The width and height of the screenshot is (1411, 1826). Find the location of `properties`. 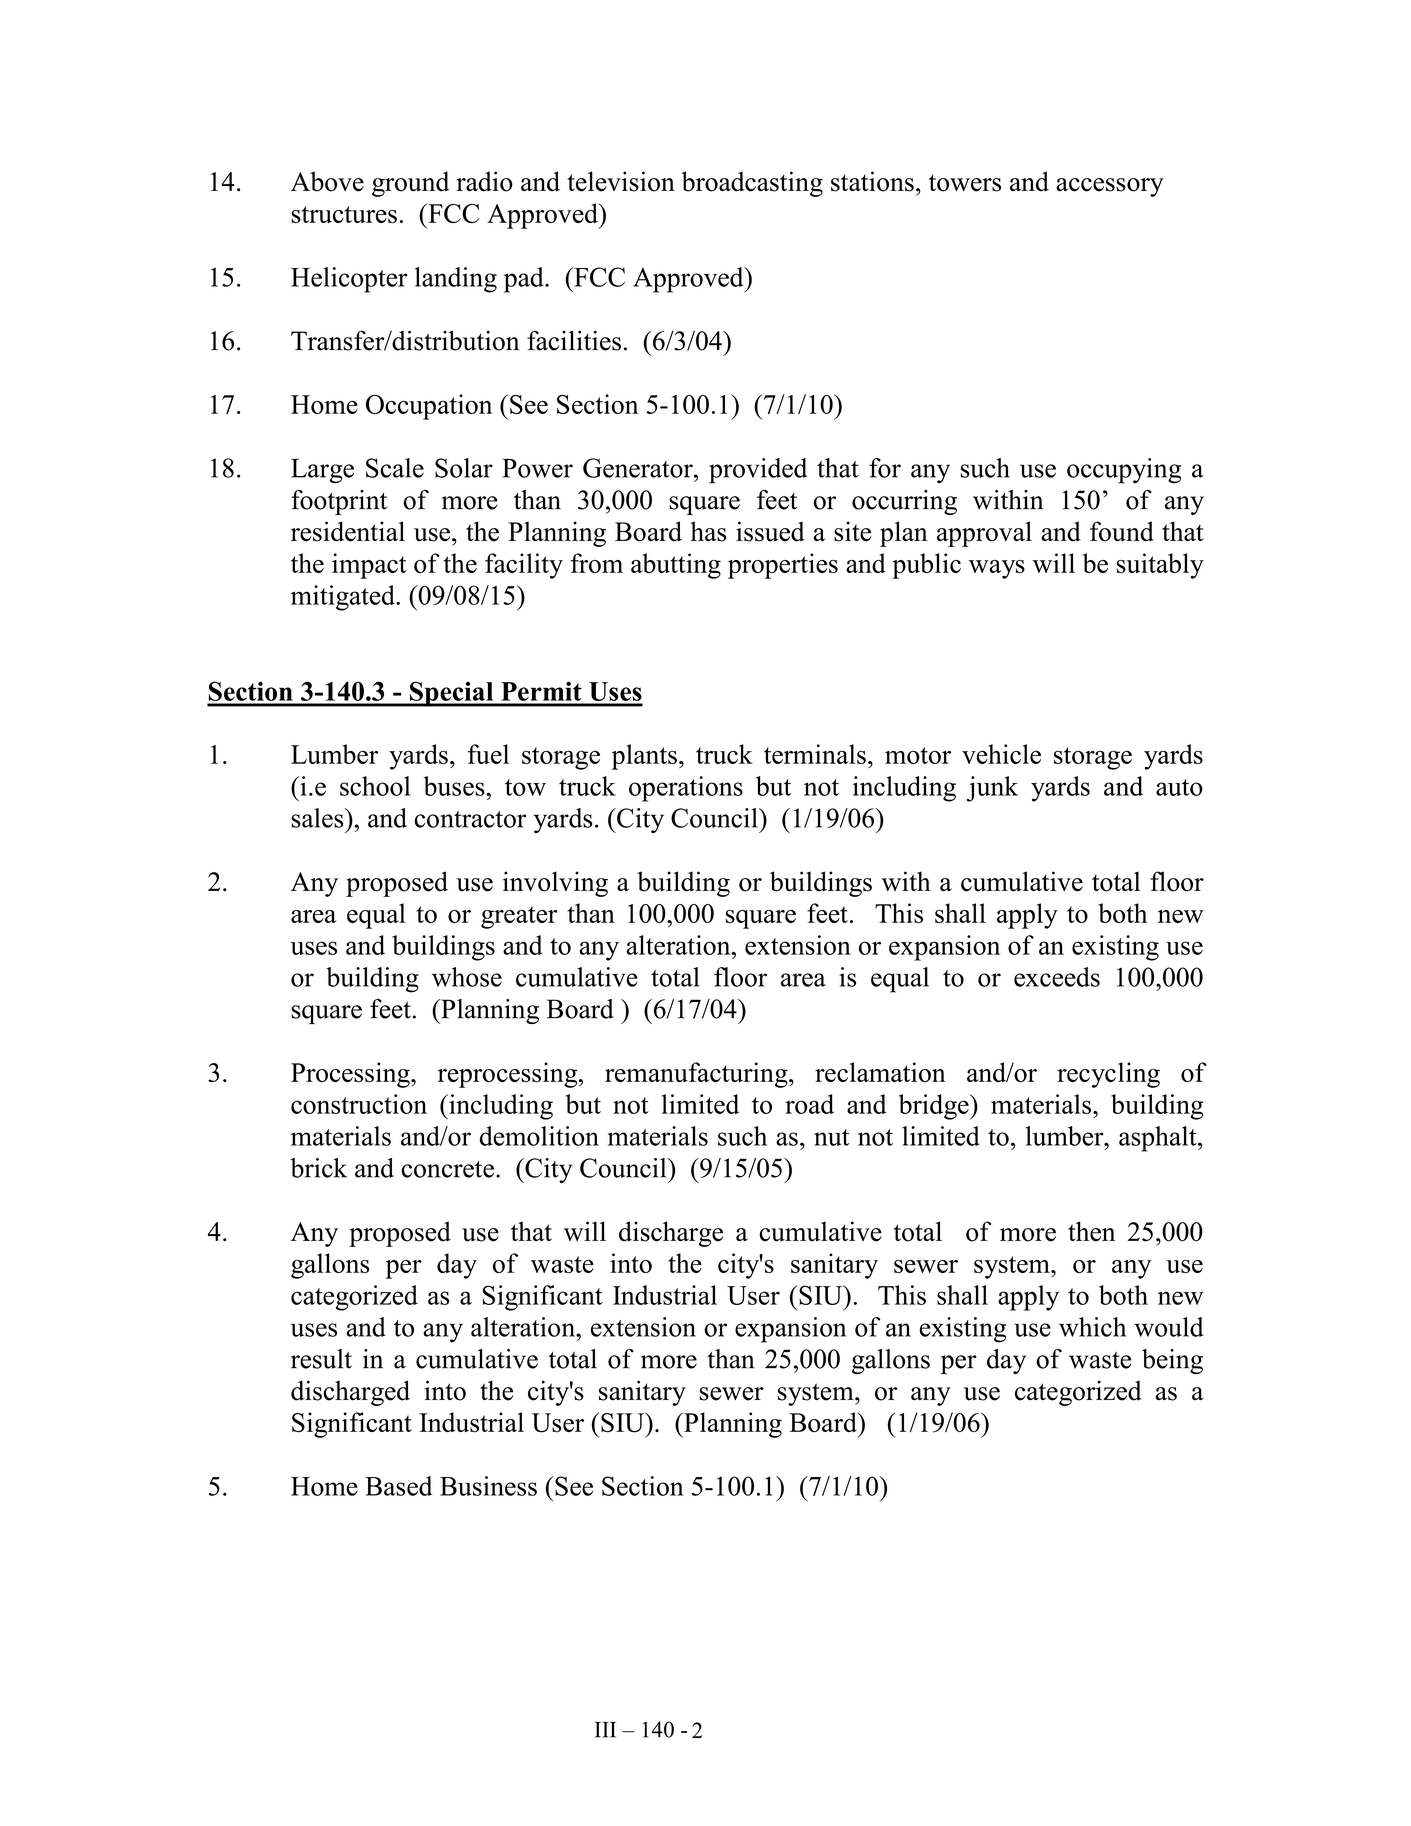

properties is located at coordinates (783, 566).
